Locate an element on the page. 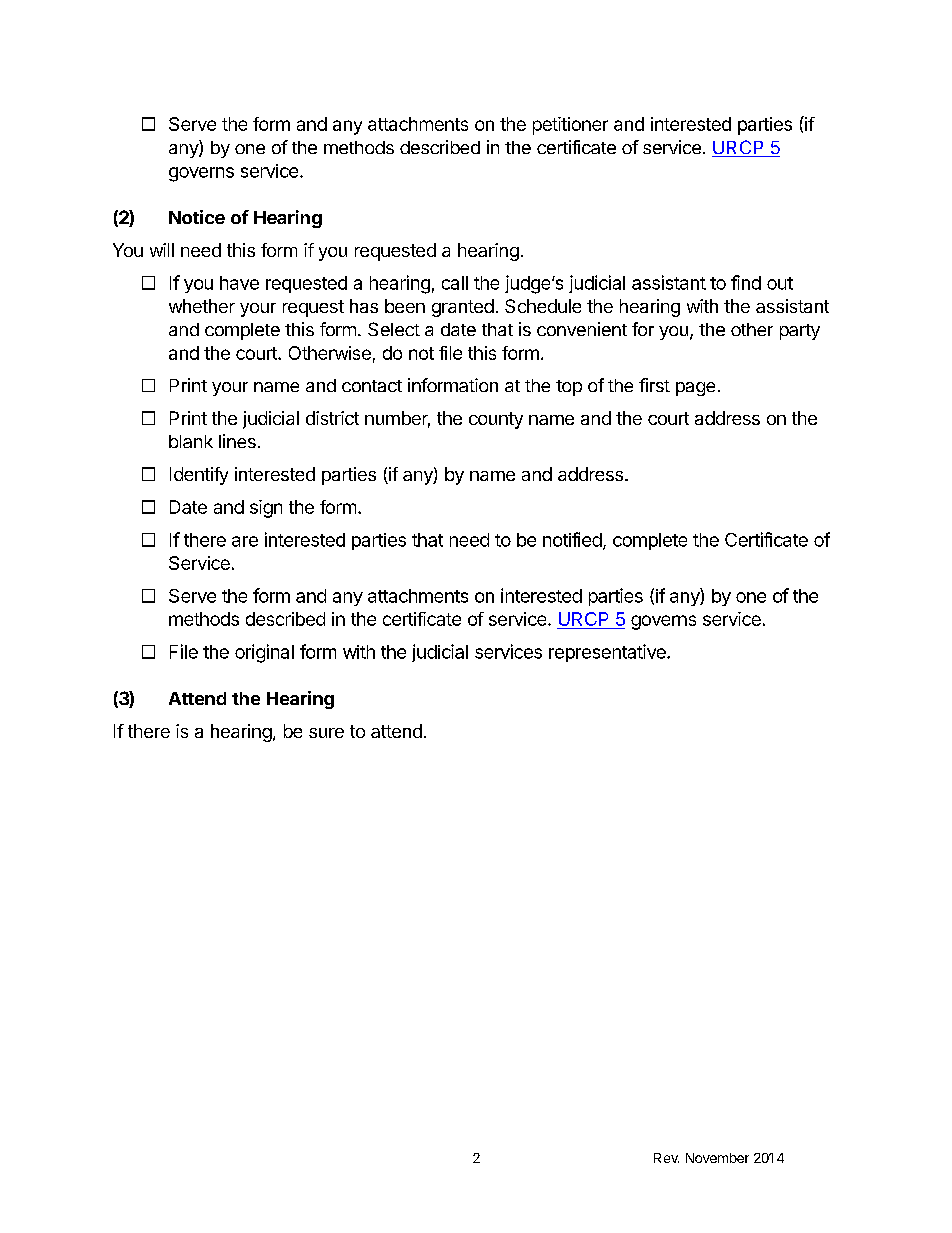 This document has height=1233, width=952. Notice is located at coordinates (197, 217).
